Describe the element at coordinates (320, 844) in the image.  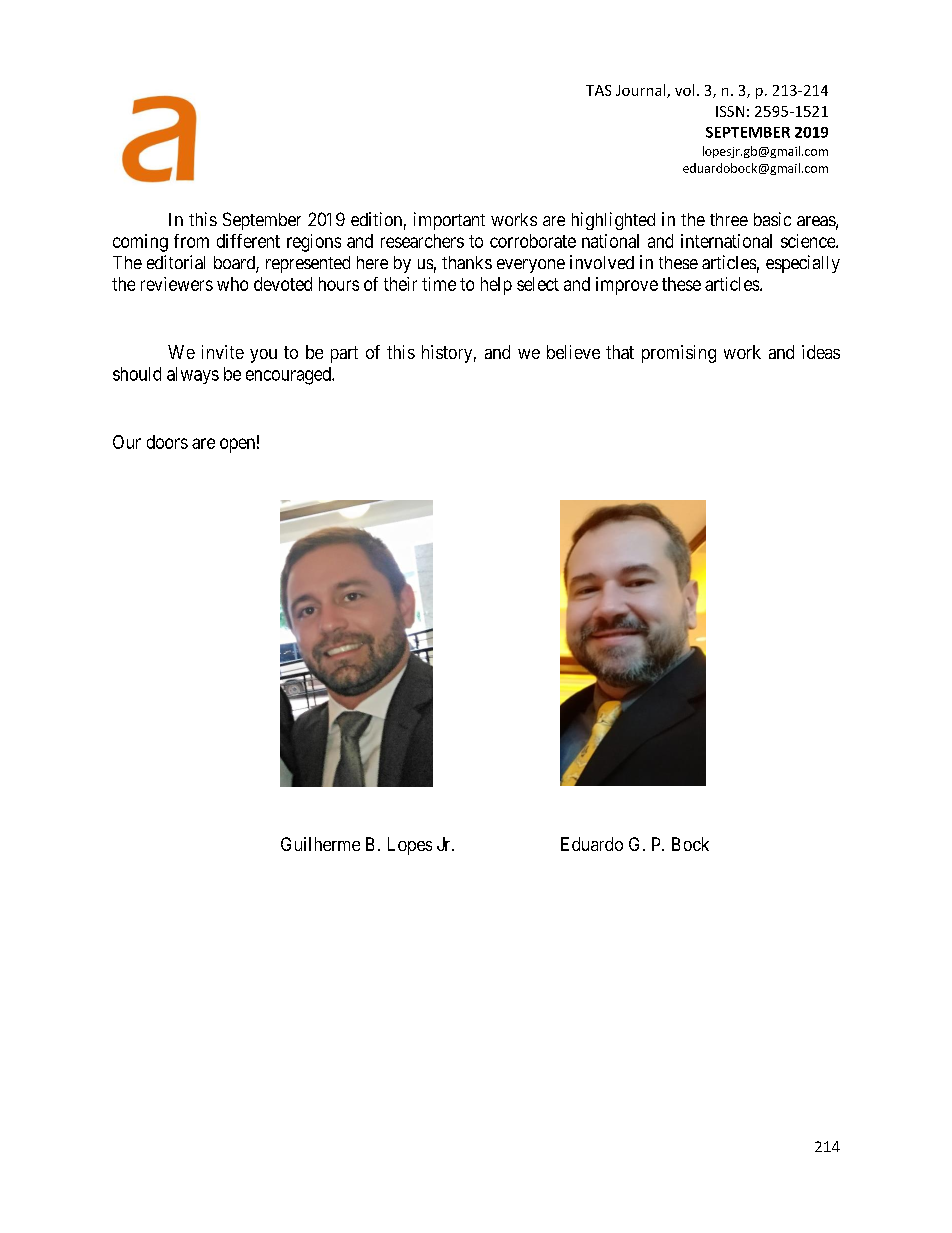
I see `Guilherme` at that location.
